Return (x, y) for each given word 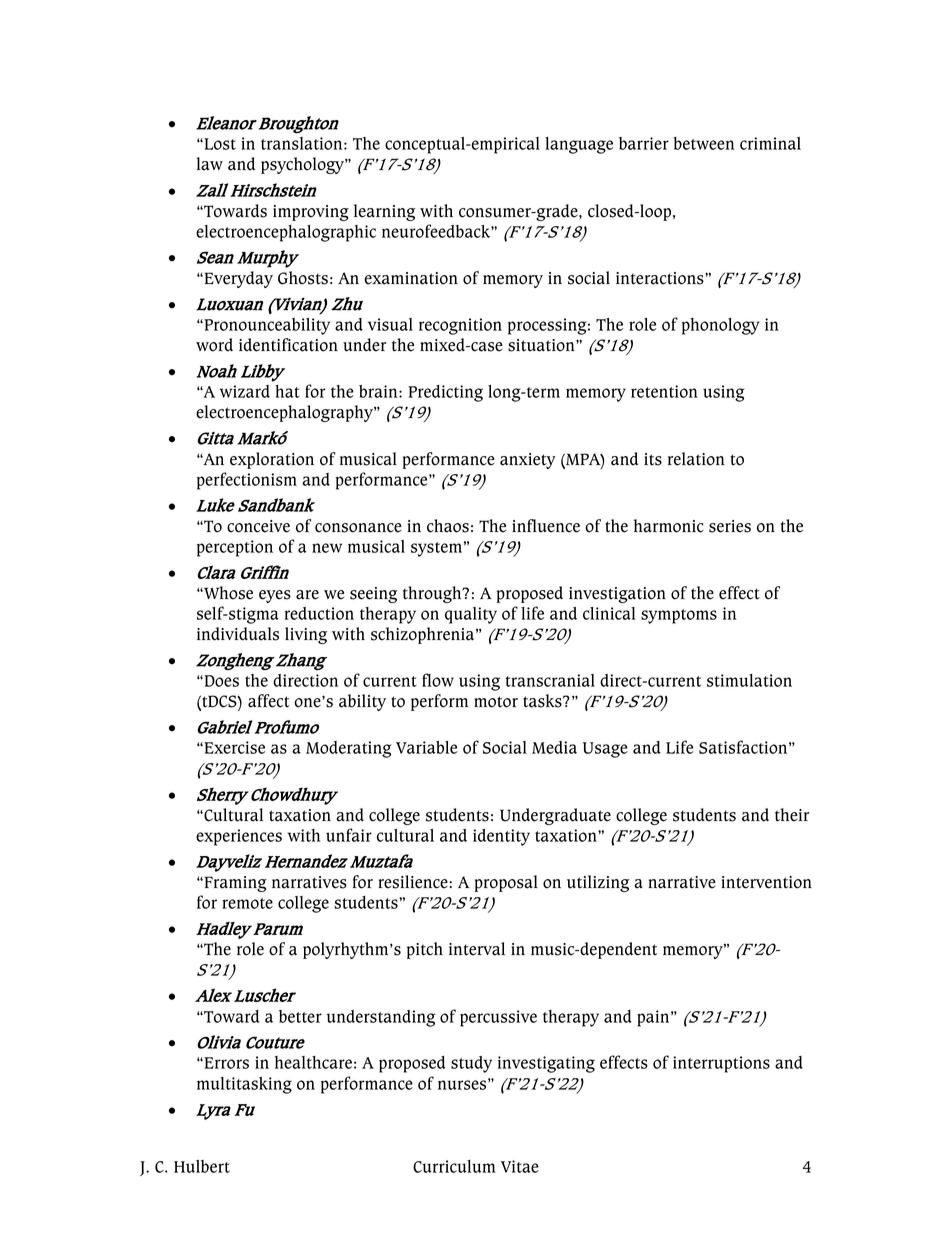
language (579, 145)
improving (311, 213)
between (704, 143)
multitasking (244, 1085)
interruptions (721, 1064)
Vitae (520, 1166)
